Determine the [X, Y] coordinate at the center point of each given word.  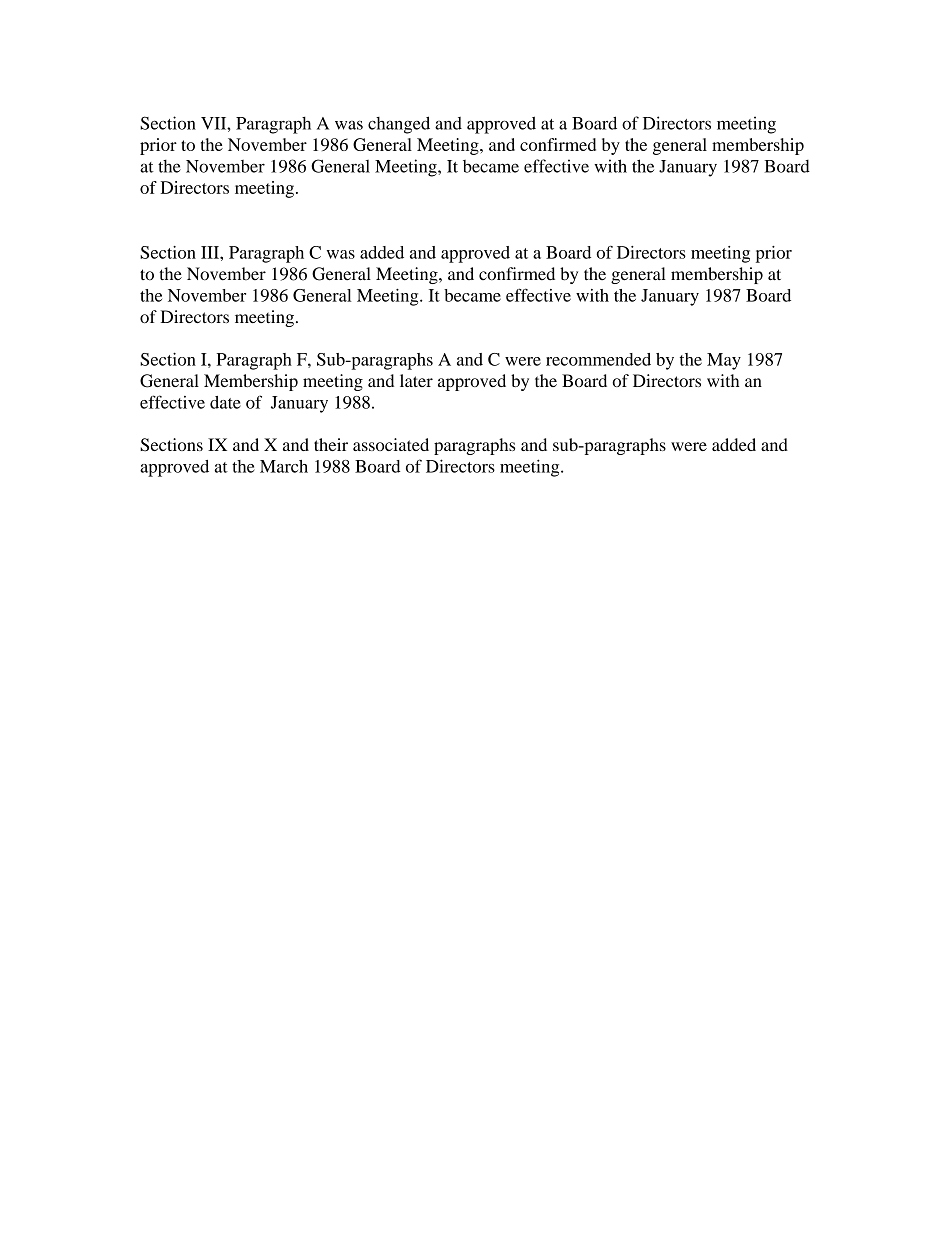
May [724, 361]
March [284, 466]
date [225, 402]
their [331, 444]
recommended [598, 359]
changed [399, 125]
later [416, 380]
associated [391, 444]
